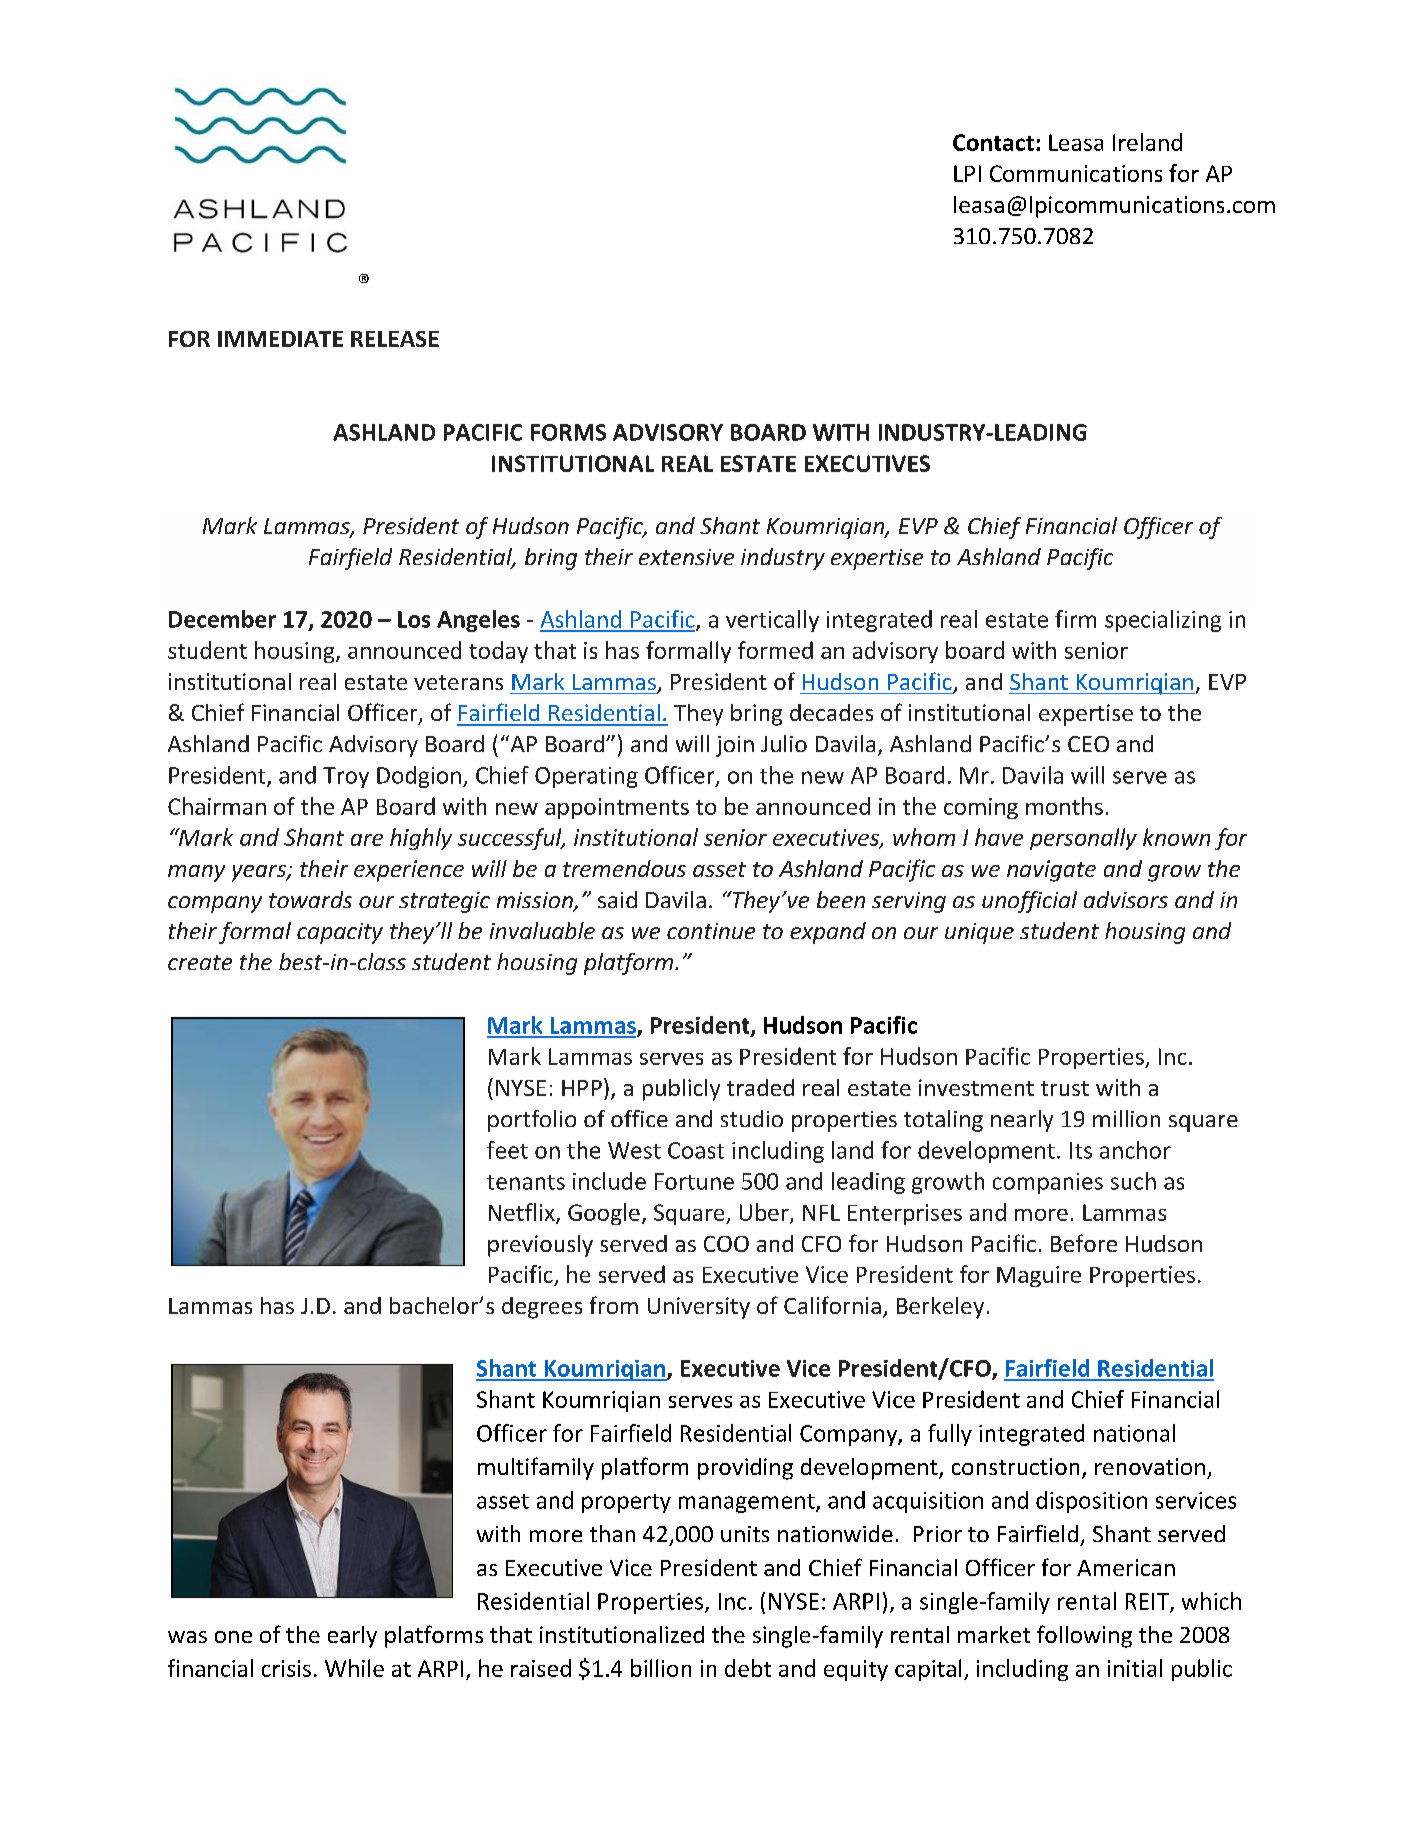 The width and height of the image is (1421, 1838). I want to click on IMMEDIATE, so click(280, 339).
